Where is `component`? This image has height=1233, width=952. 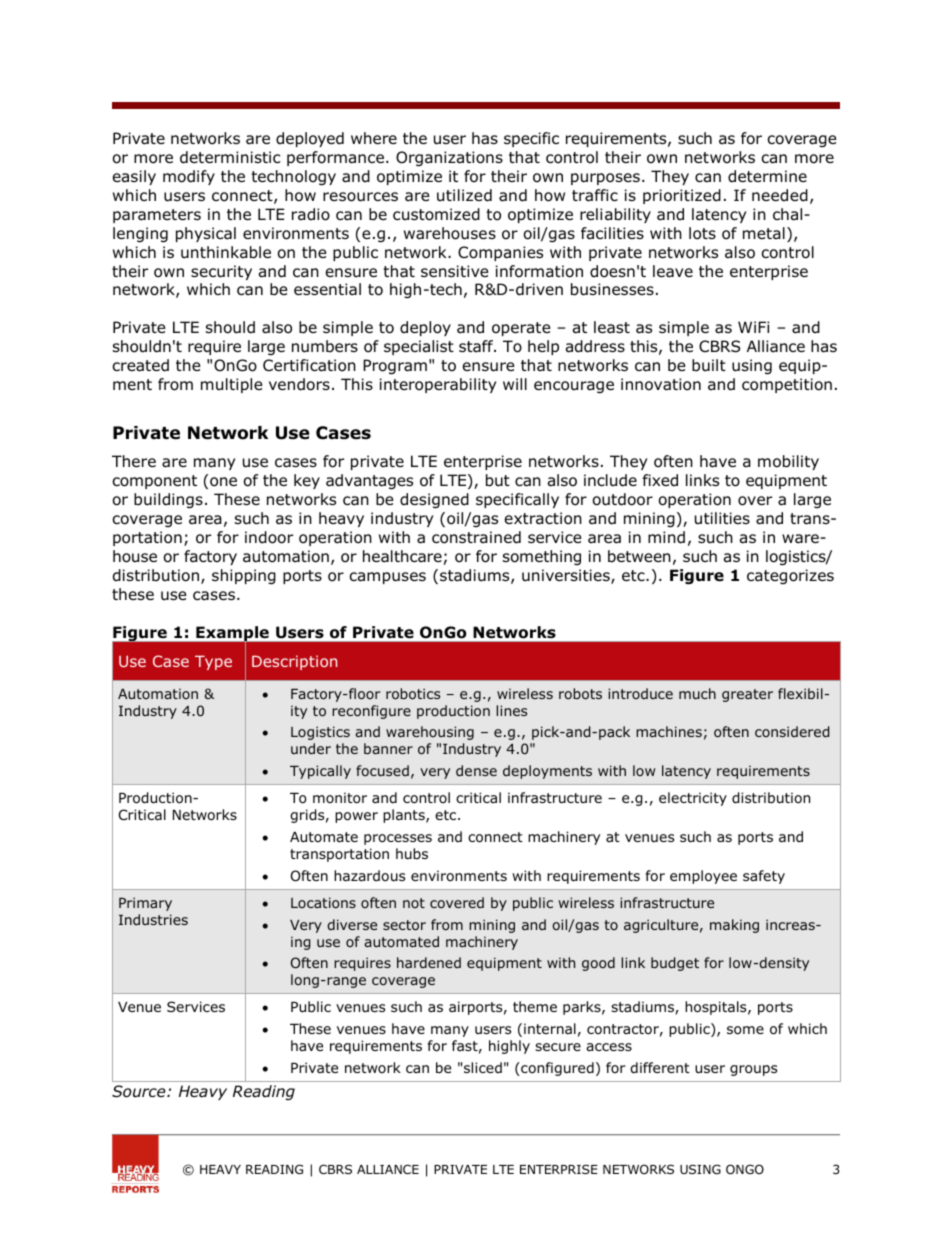 component is located at coordinates (155, 482).
